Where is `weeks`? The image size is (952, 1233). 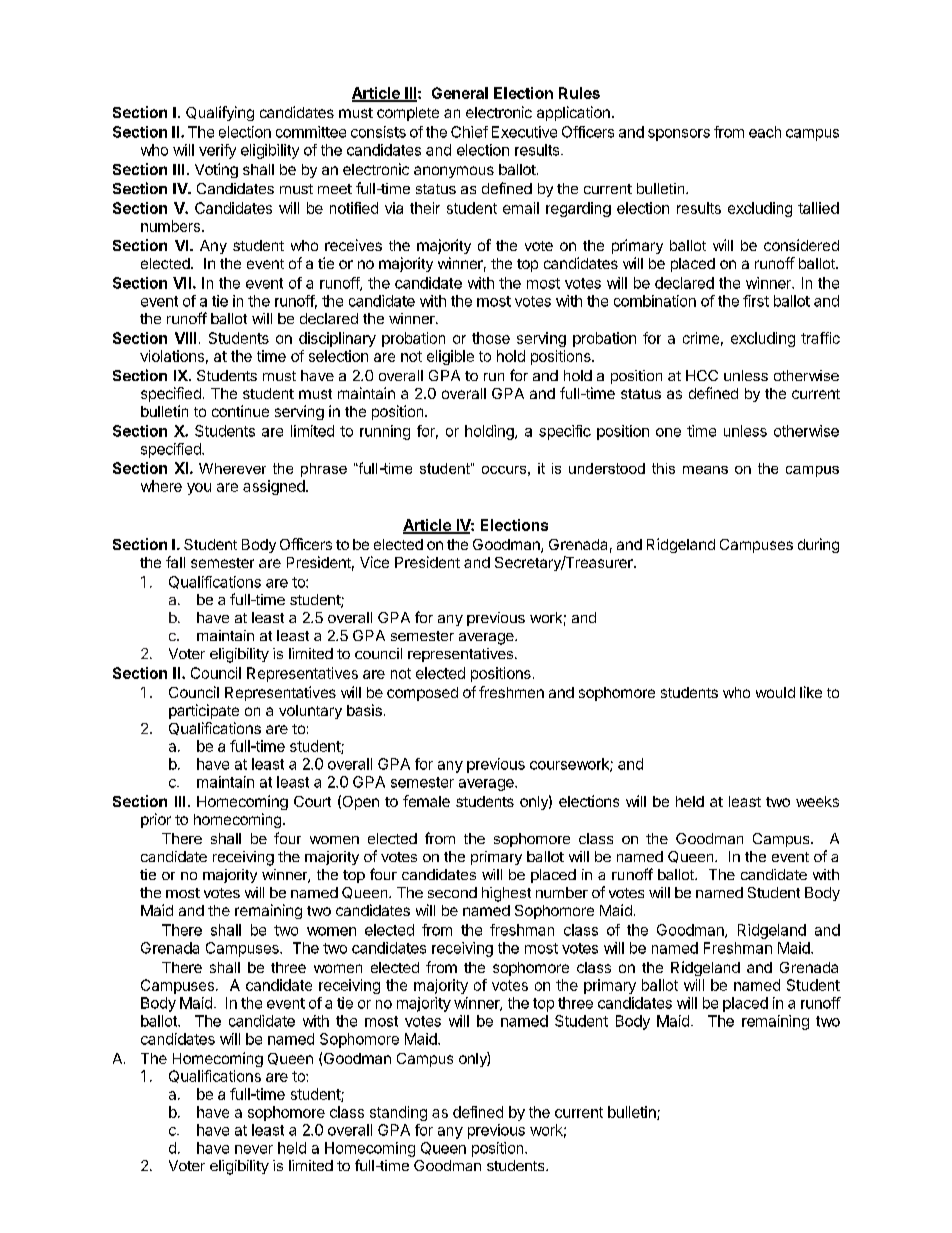 weeks is located at coordinates (817, 801).
